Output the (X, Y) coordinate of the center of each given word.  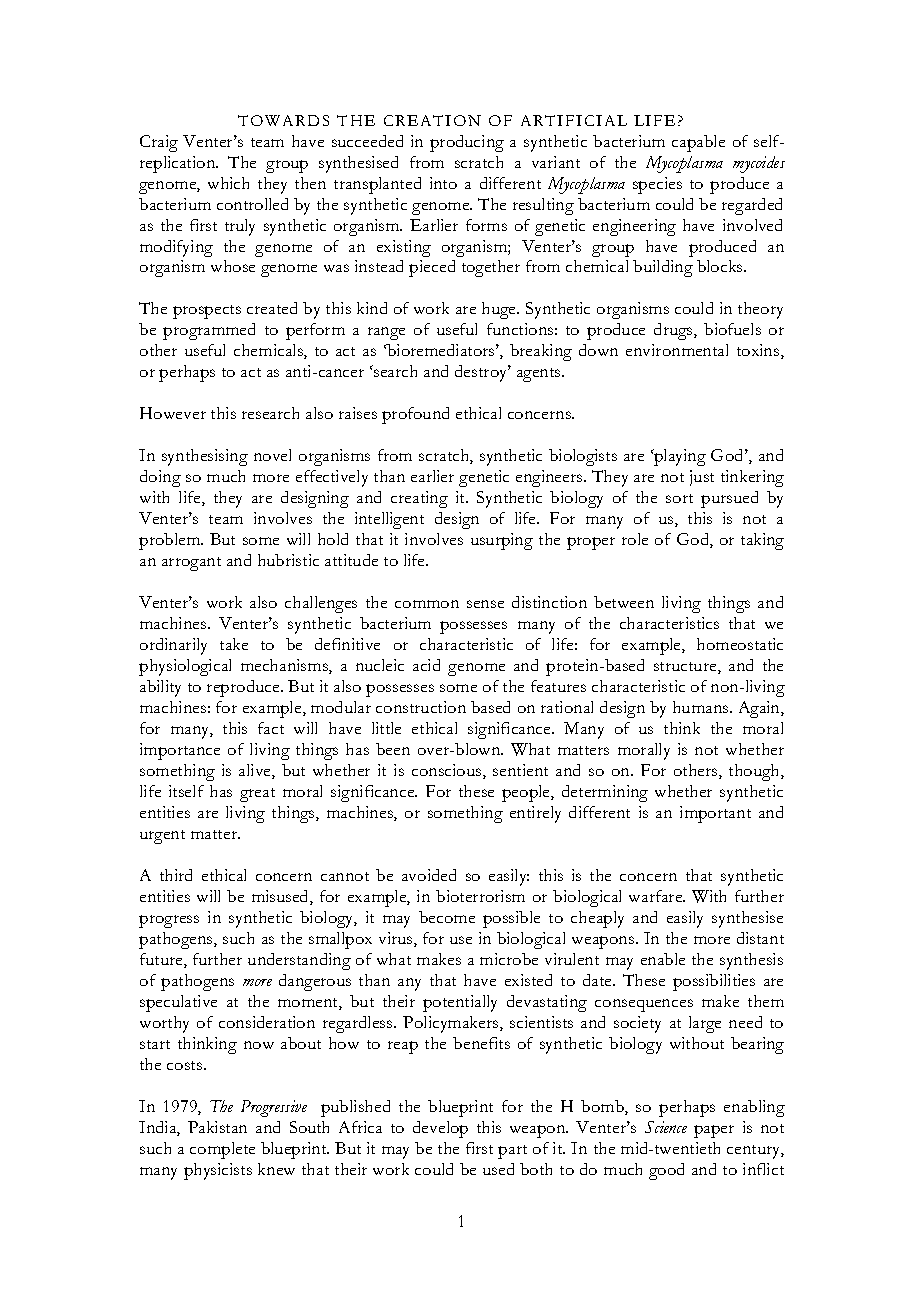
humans (702, 707)
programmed (209, 331)
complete (222, 1150)
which (228, 183)
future (162, 960)
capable (698, 143)
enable (663, 959)
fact (271, 728)
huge (500, 310)
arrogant (191, 564)
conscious (448, 771)
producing (467, 143)
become (447, 917)
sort (679, 498)
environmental (677, 350)
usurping (502, 541)
